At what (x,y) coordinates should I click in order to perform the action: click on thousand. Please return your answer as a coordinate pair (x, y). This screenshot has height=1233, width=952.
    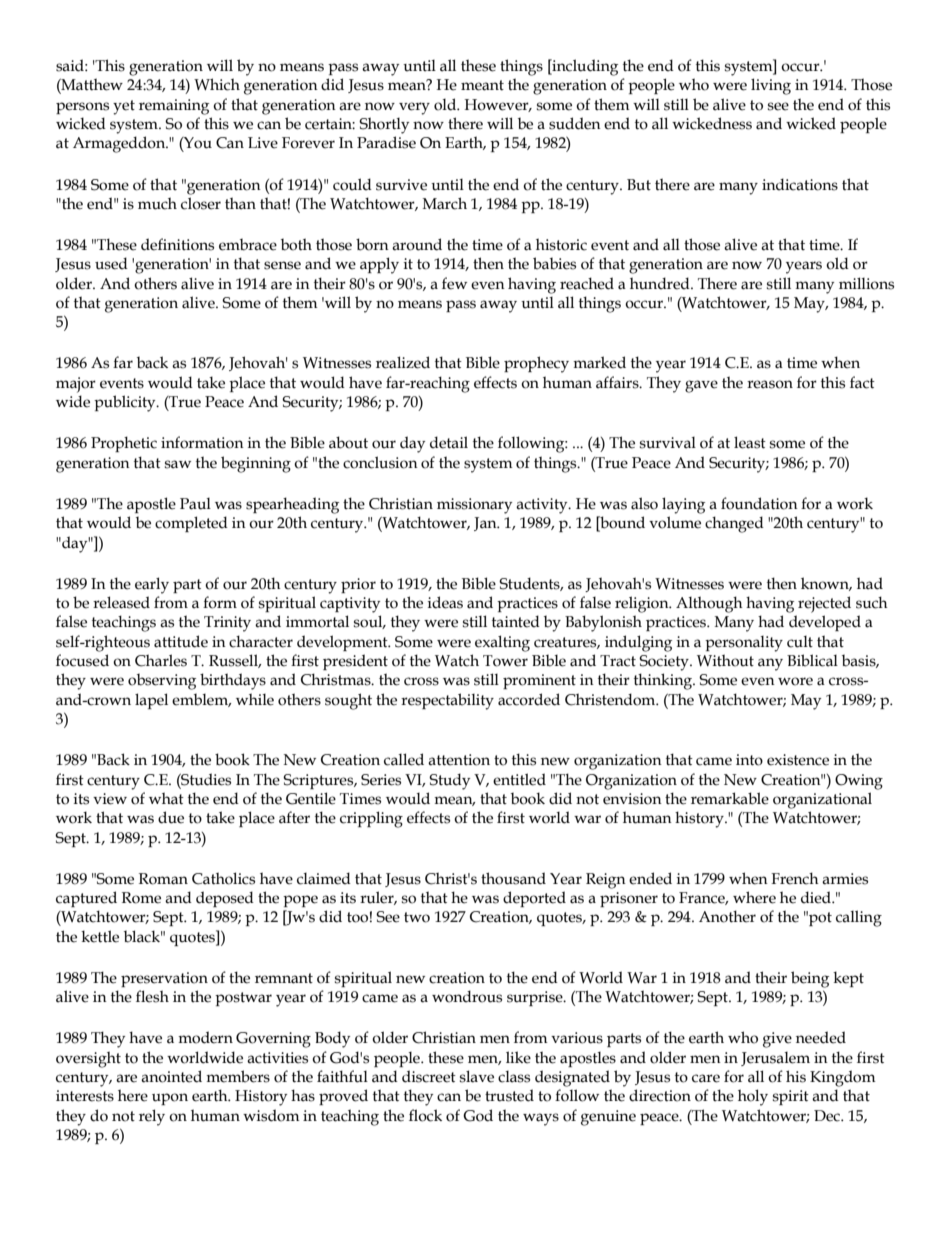
    Looking at the image, I should click on (513, 878).
